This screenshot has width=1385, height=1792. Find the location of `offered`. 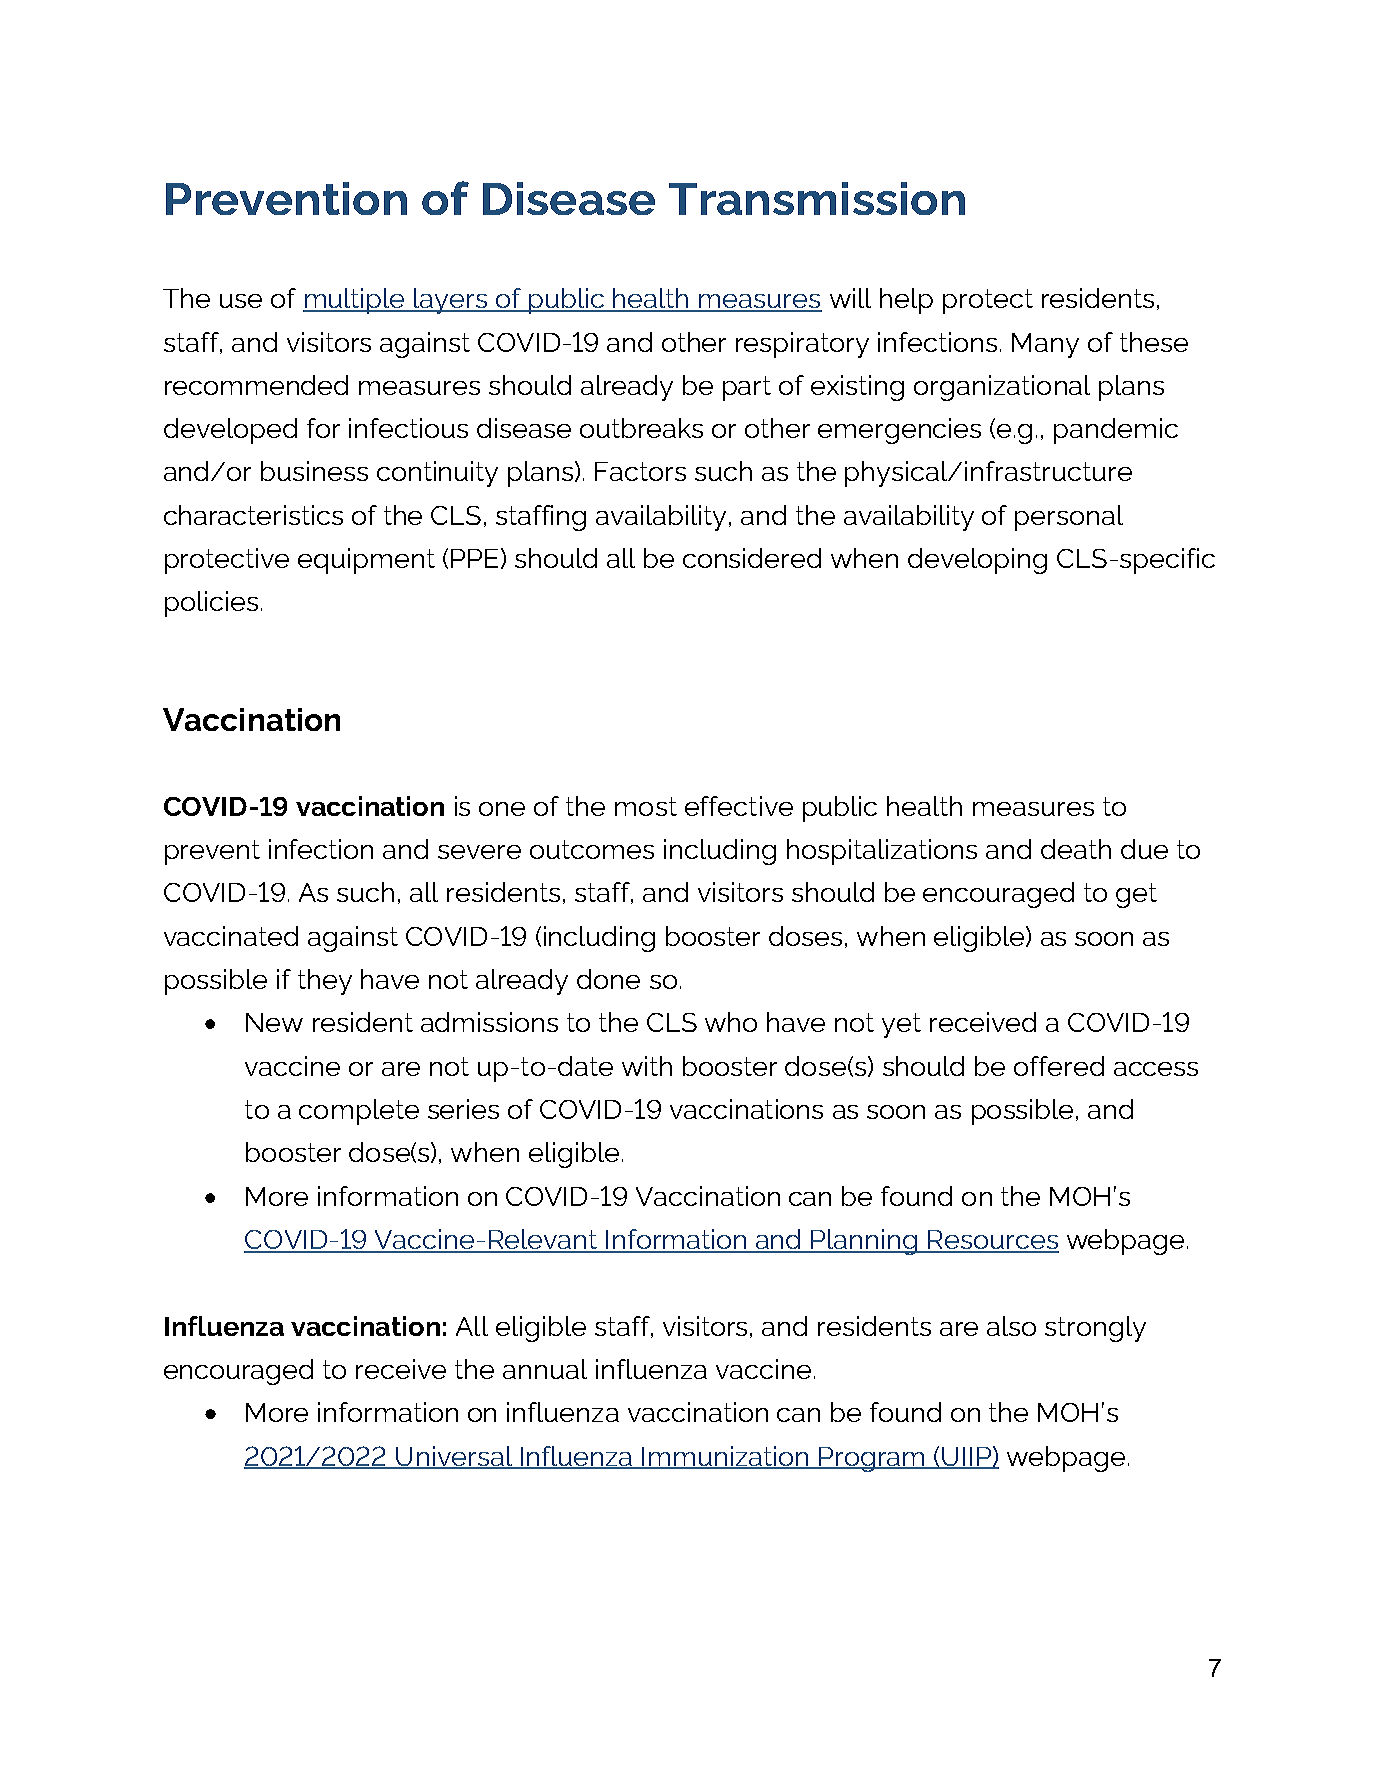

offered is located at coordinates (1059, 1066).
